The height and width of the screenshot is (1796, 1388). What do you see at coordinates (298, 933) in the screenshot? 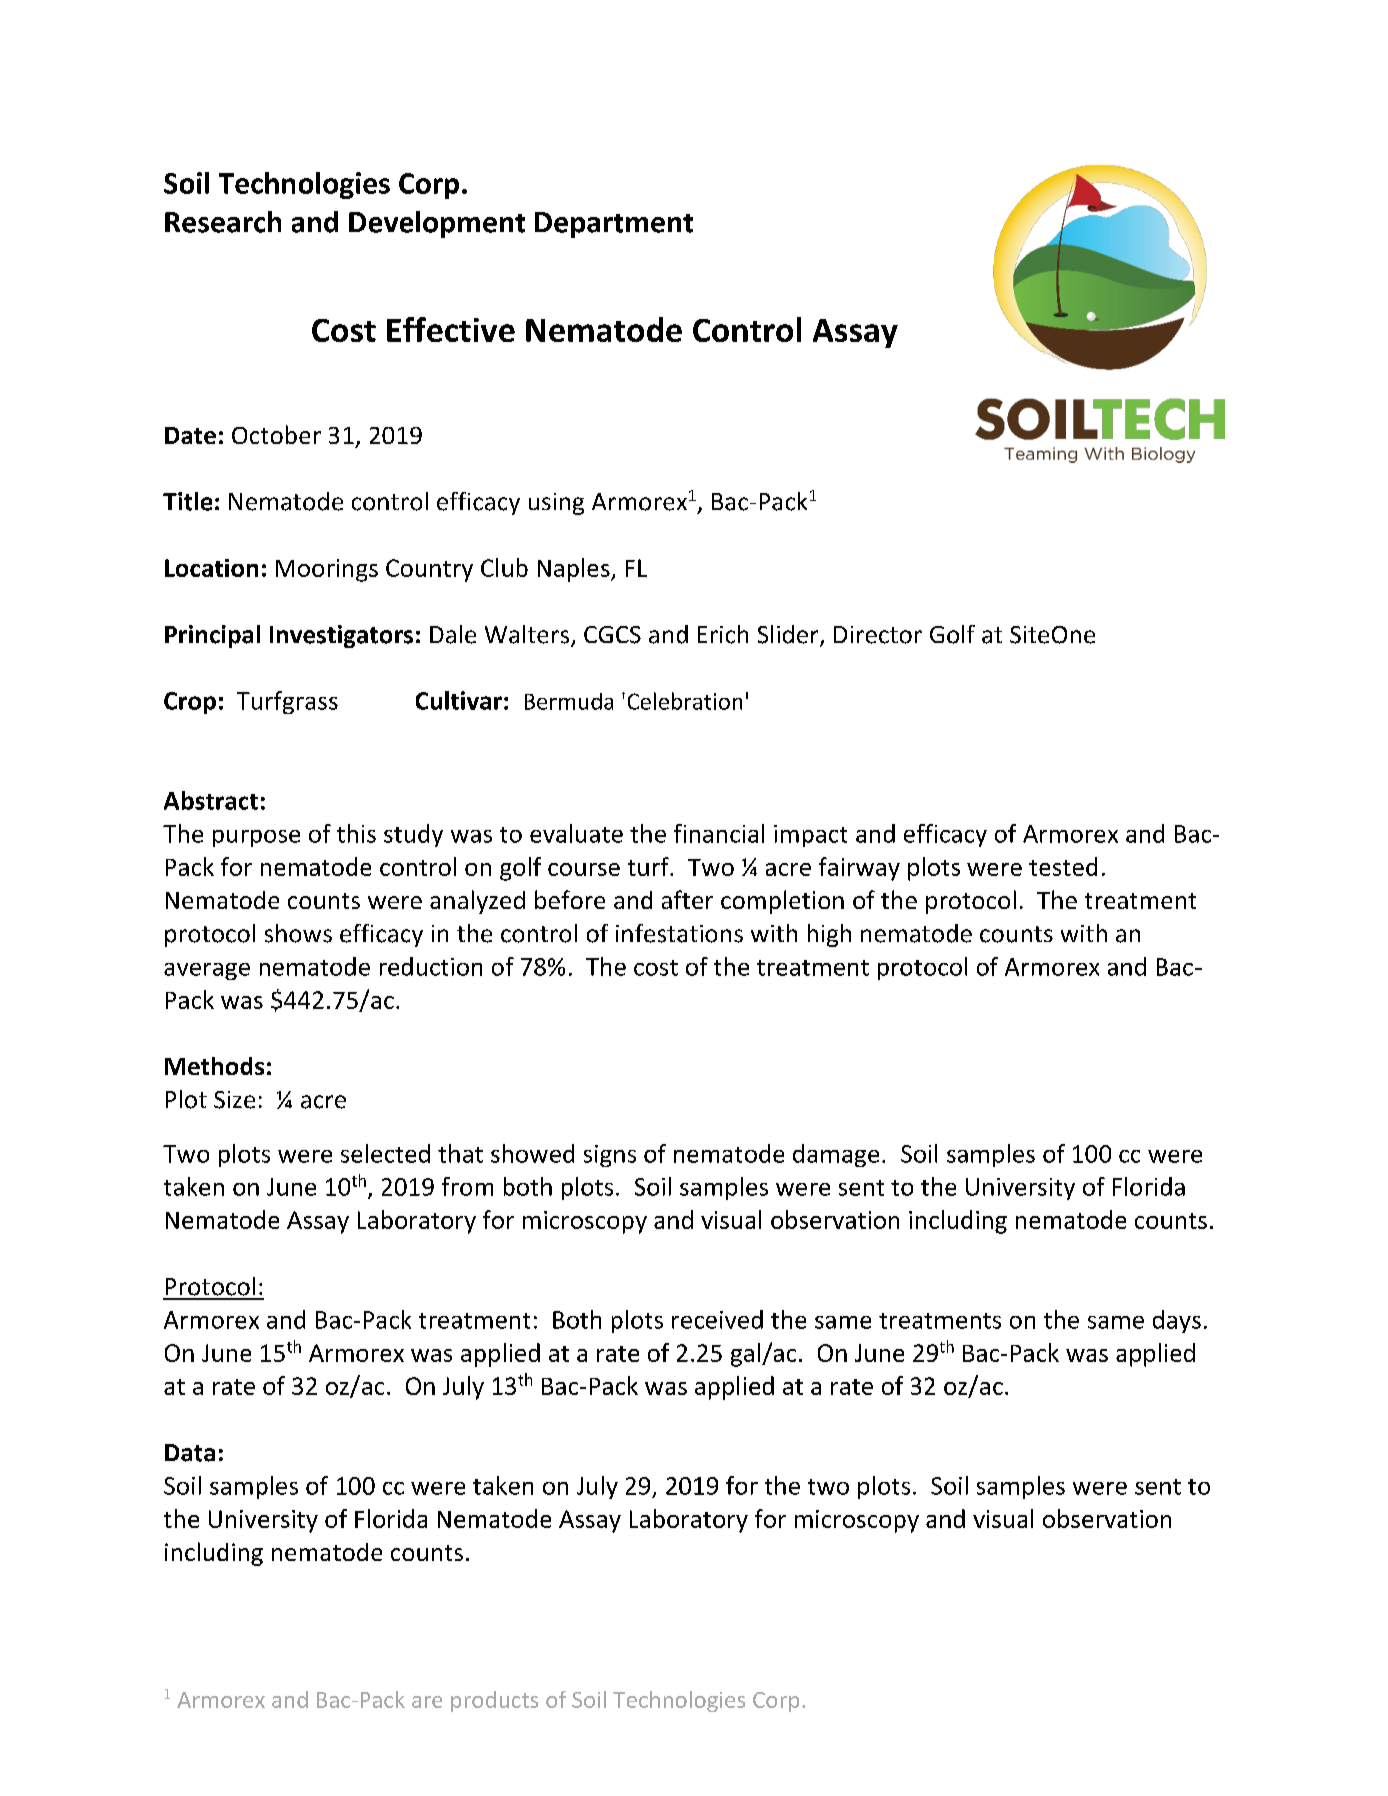
I see `shows` at bounding box center [298, 933].
